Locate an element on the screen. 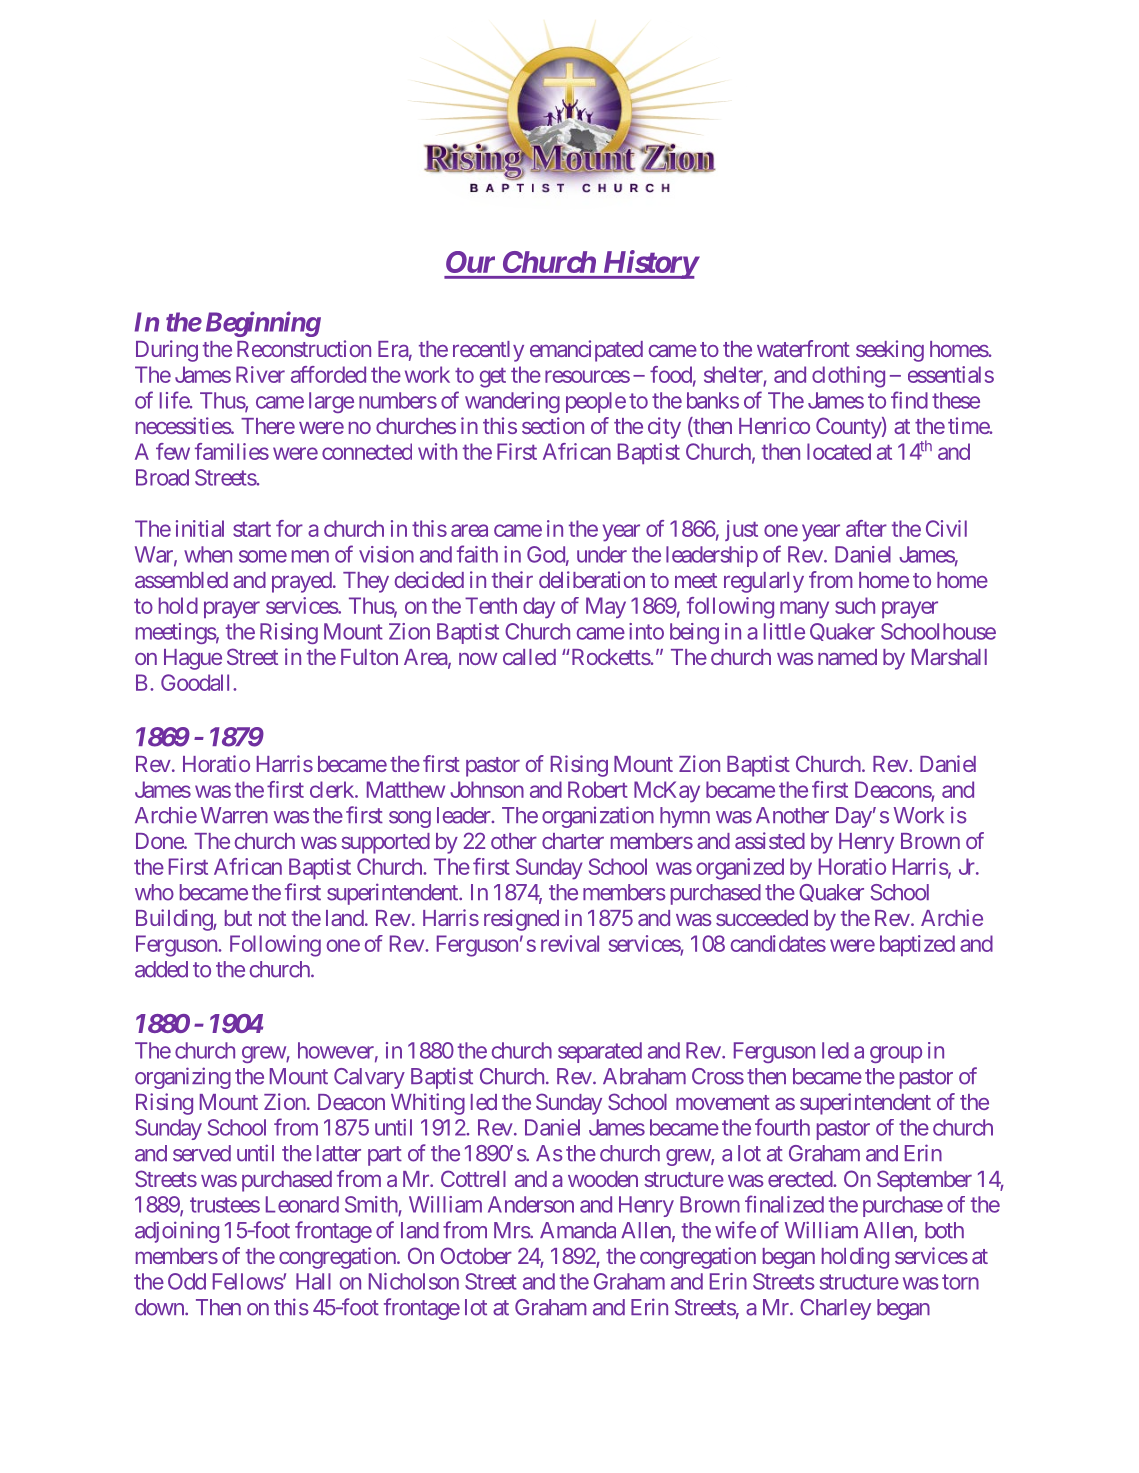 The height and width of the screenshot is (1473, 1139). separated is located at coordinates (600, 1052).
